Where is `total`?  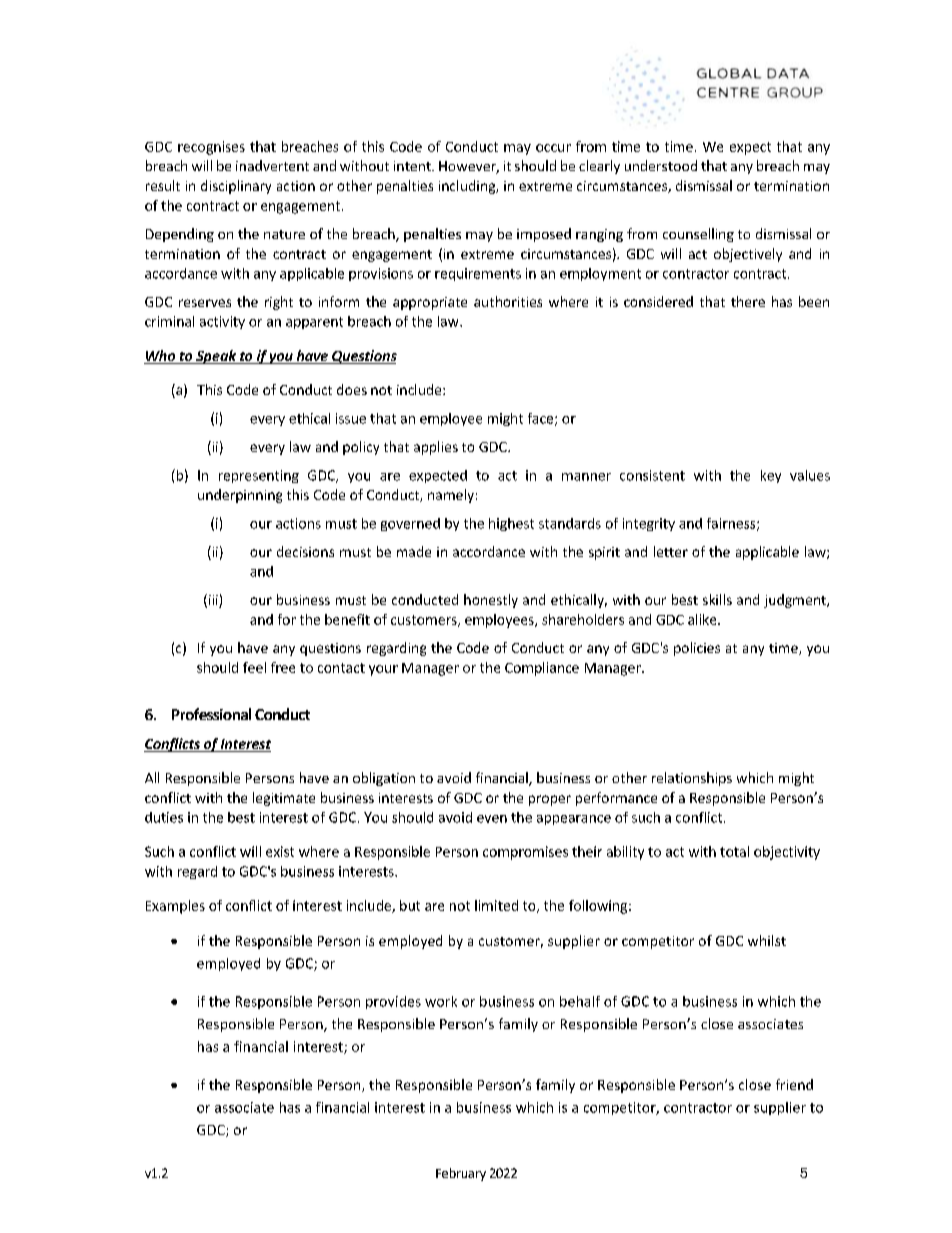 total is located at coordinates (734, 851).
